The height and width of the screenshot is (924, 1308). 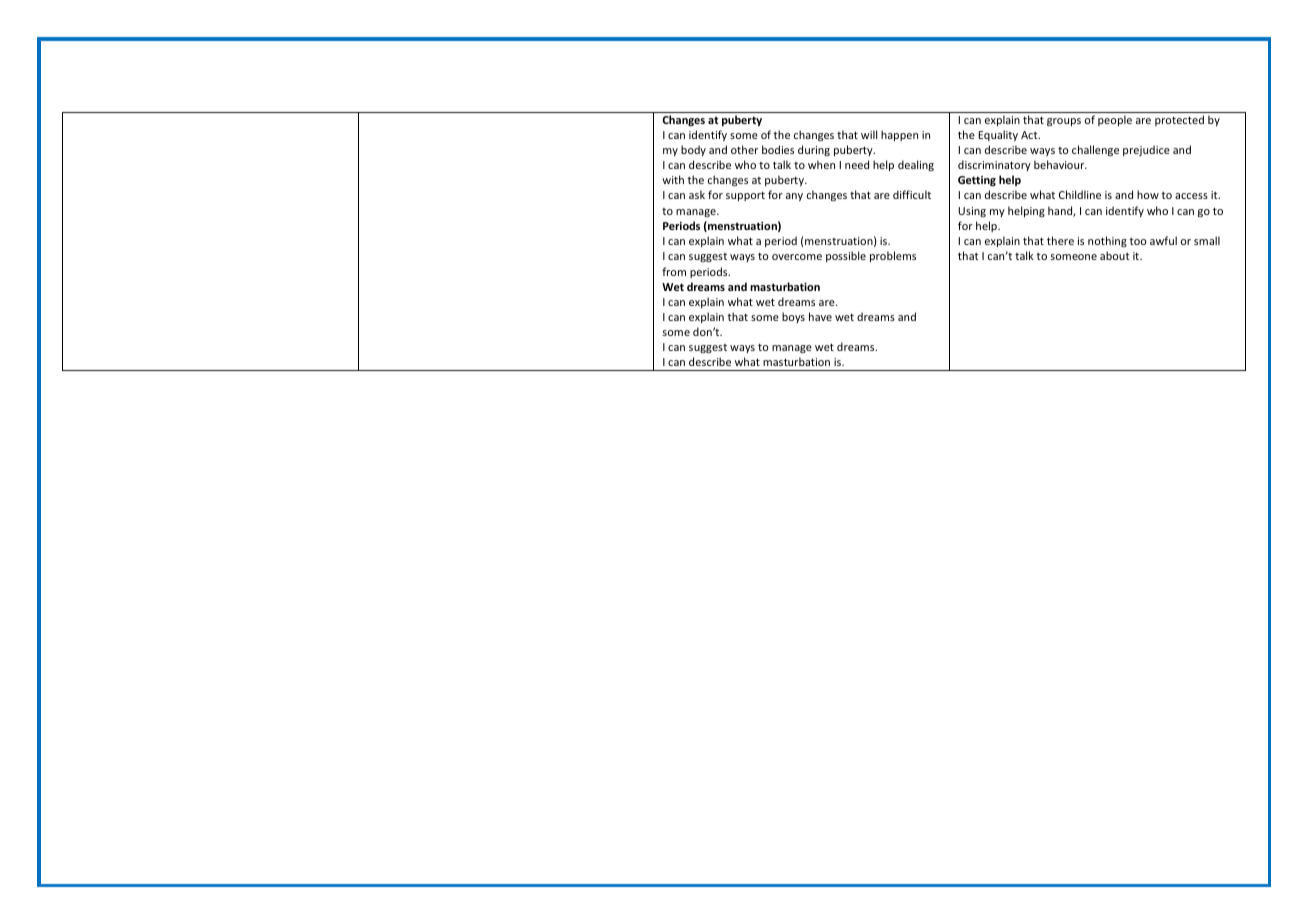 What do you see at coordinates (899, 135) in the screenshot?
I see `happen` at bounding box center [899, 135].
